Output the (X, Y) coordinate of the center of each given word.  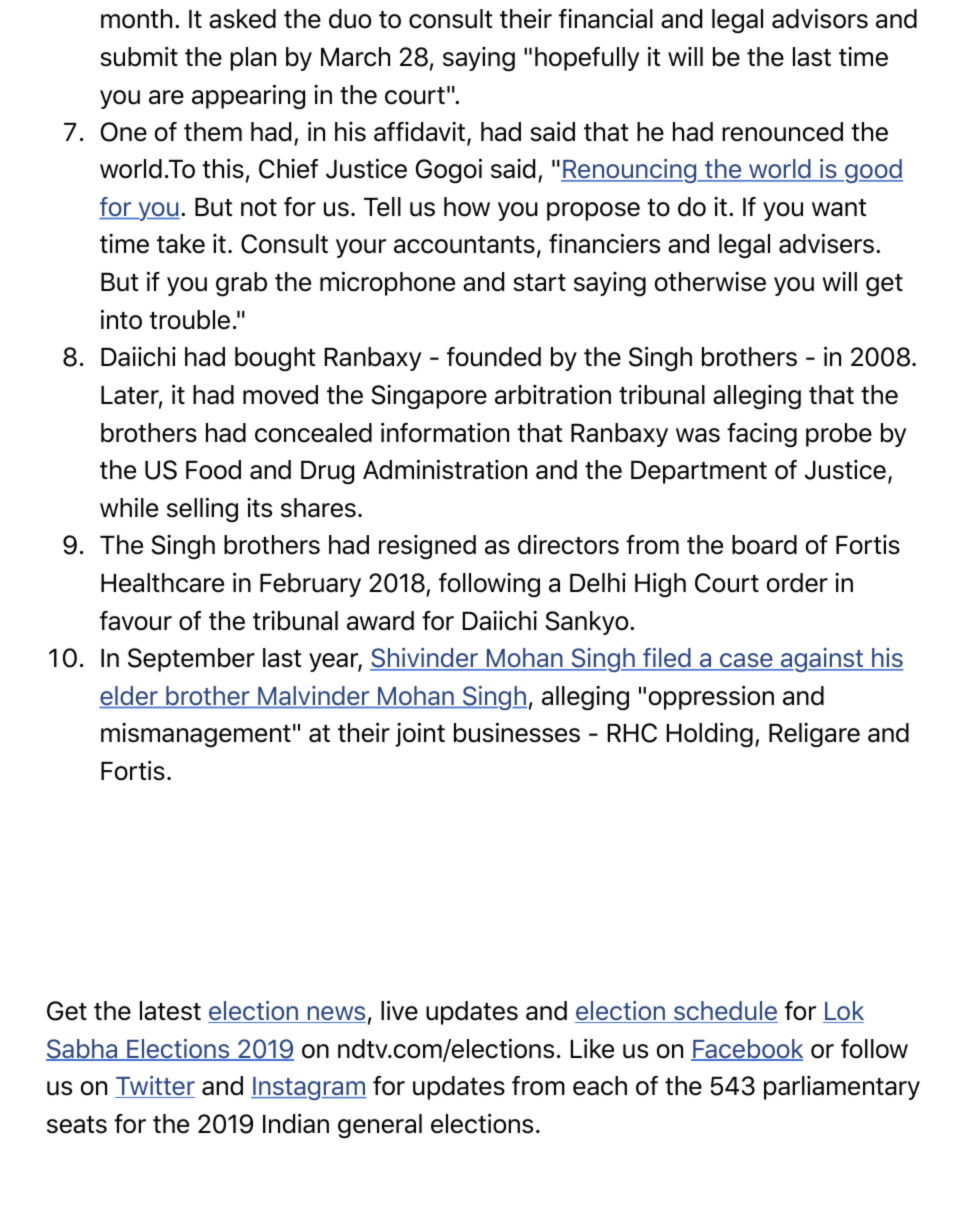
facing (762, 435)
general (380, 1126)
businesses (517, 733)
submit (139, 57)
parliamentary (842, 1088)
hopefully (587, 59)
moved (280, 395)
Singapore (429, 397)
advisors (820, 19)
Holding (710, 735)
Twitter (155, 1087)
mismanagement (196, 735)
